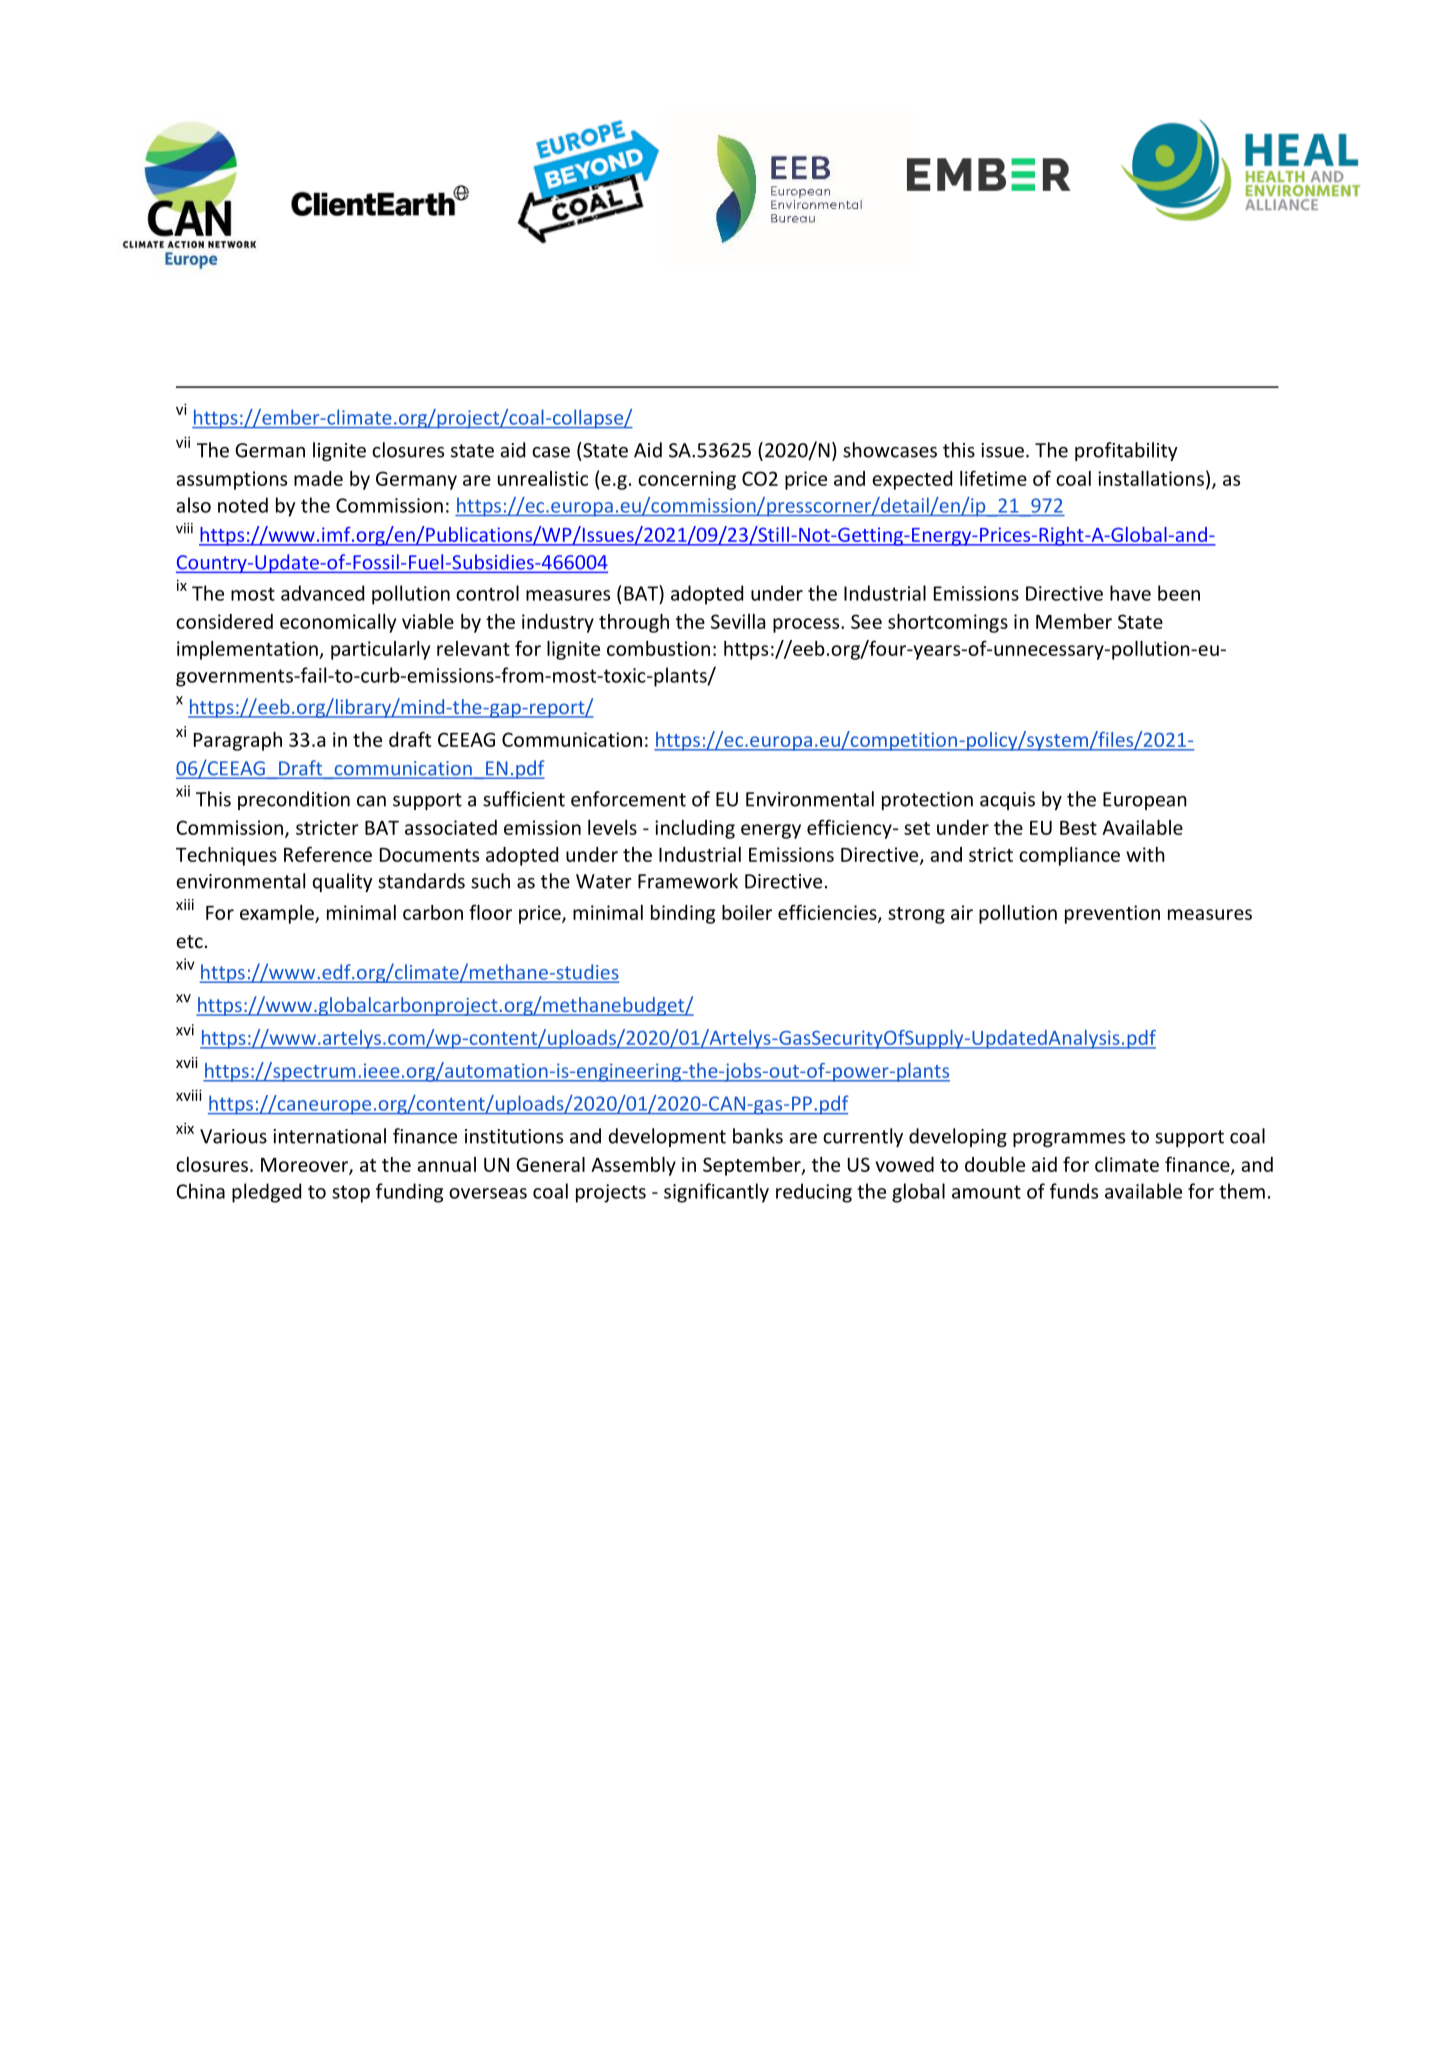  I want to click on significantly, so click(716, 1193).
